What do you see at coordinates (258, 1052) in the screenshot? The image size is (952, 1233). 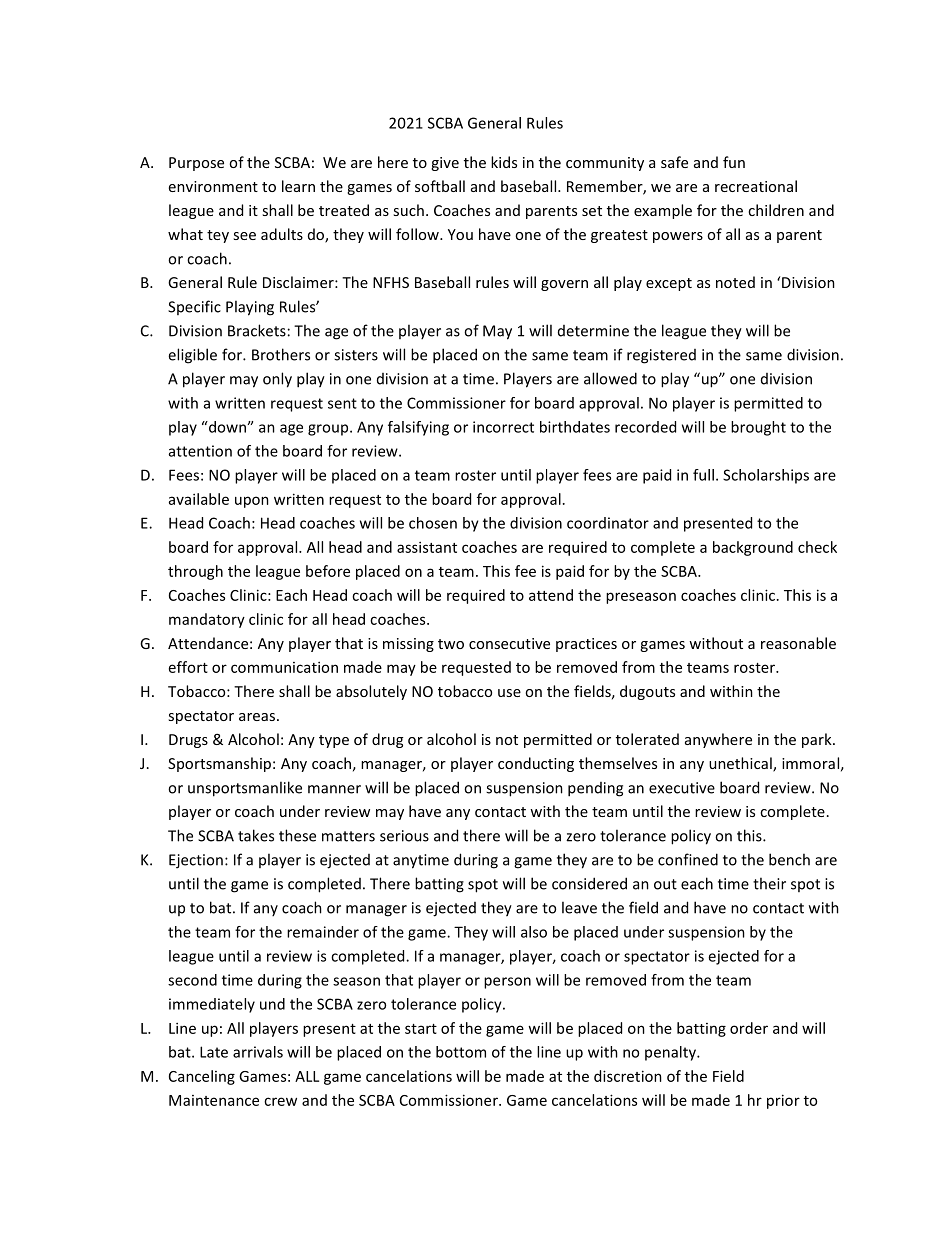 I see `arrivals` at bounding box center [258, 1052].
